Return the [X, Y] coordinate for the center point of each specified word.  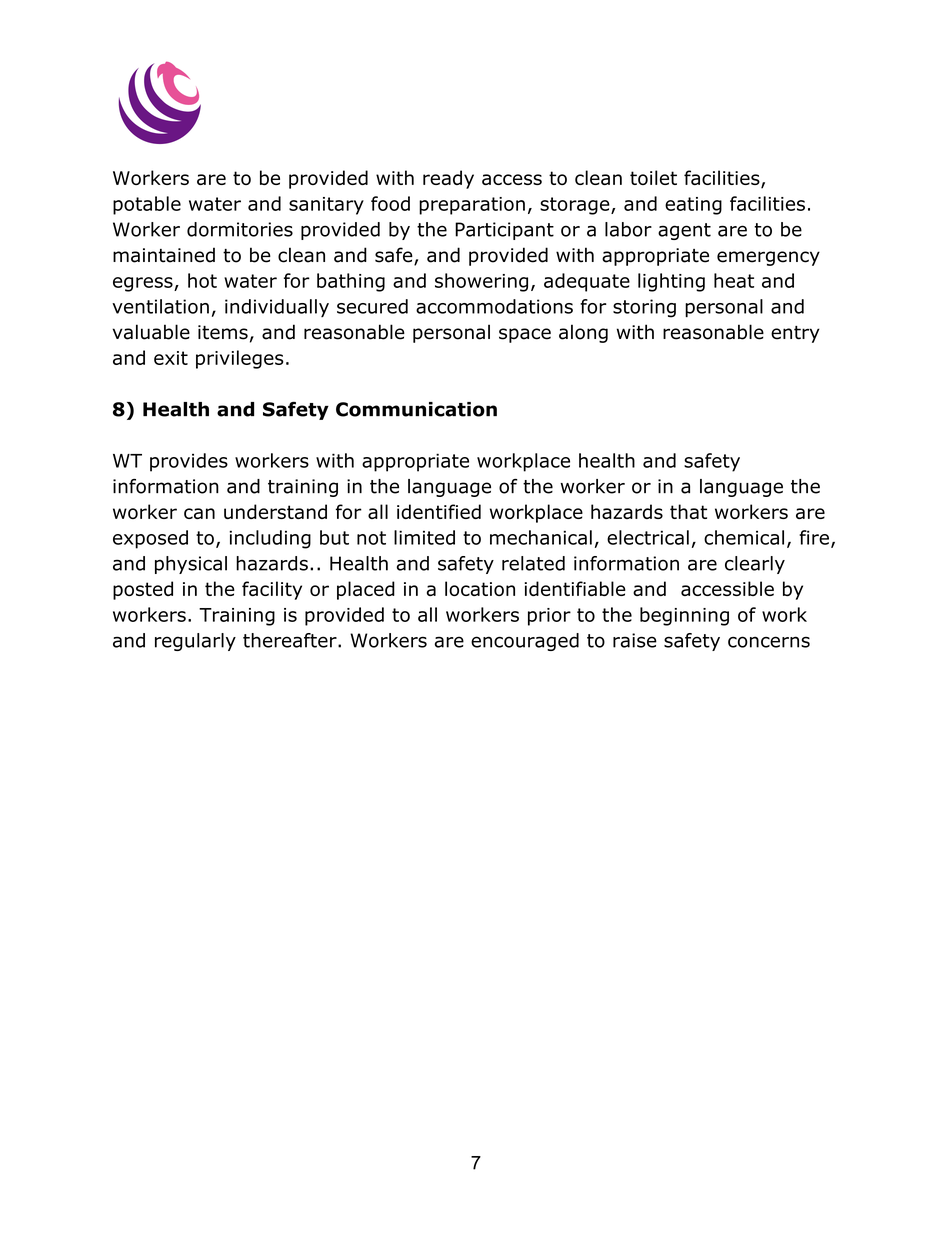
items [223, 332]
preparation [472, 206]
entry [795, 334]
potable [147, 205]
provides [189, 462]
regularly [195, 642]
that [688, 511]
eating [693, 206]
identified [439, 511]
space [525, 335]
